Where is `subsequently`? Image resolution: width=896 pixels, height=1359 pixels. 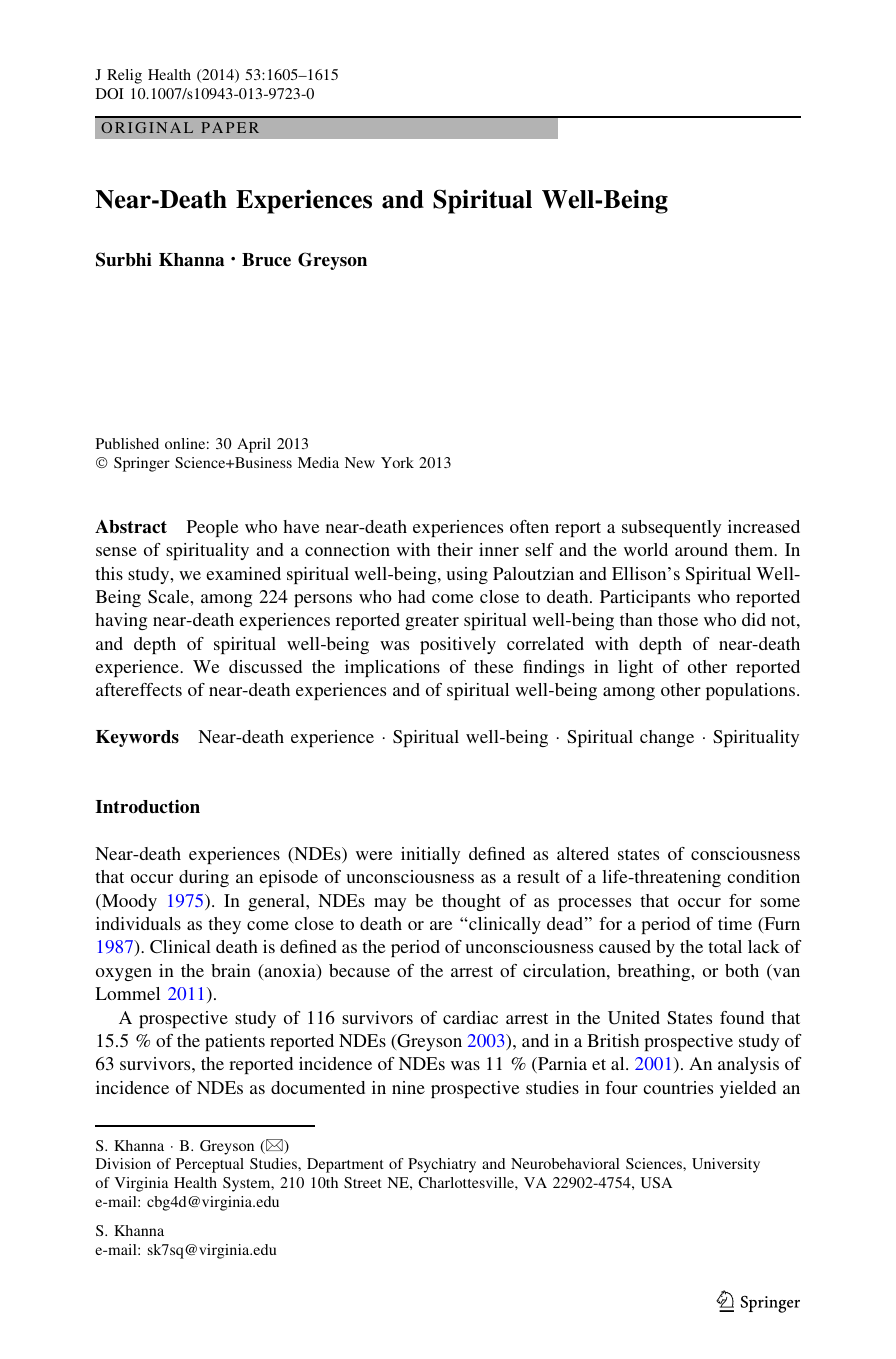 subsequently is located at coordinates (671, 528).
